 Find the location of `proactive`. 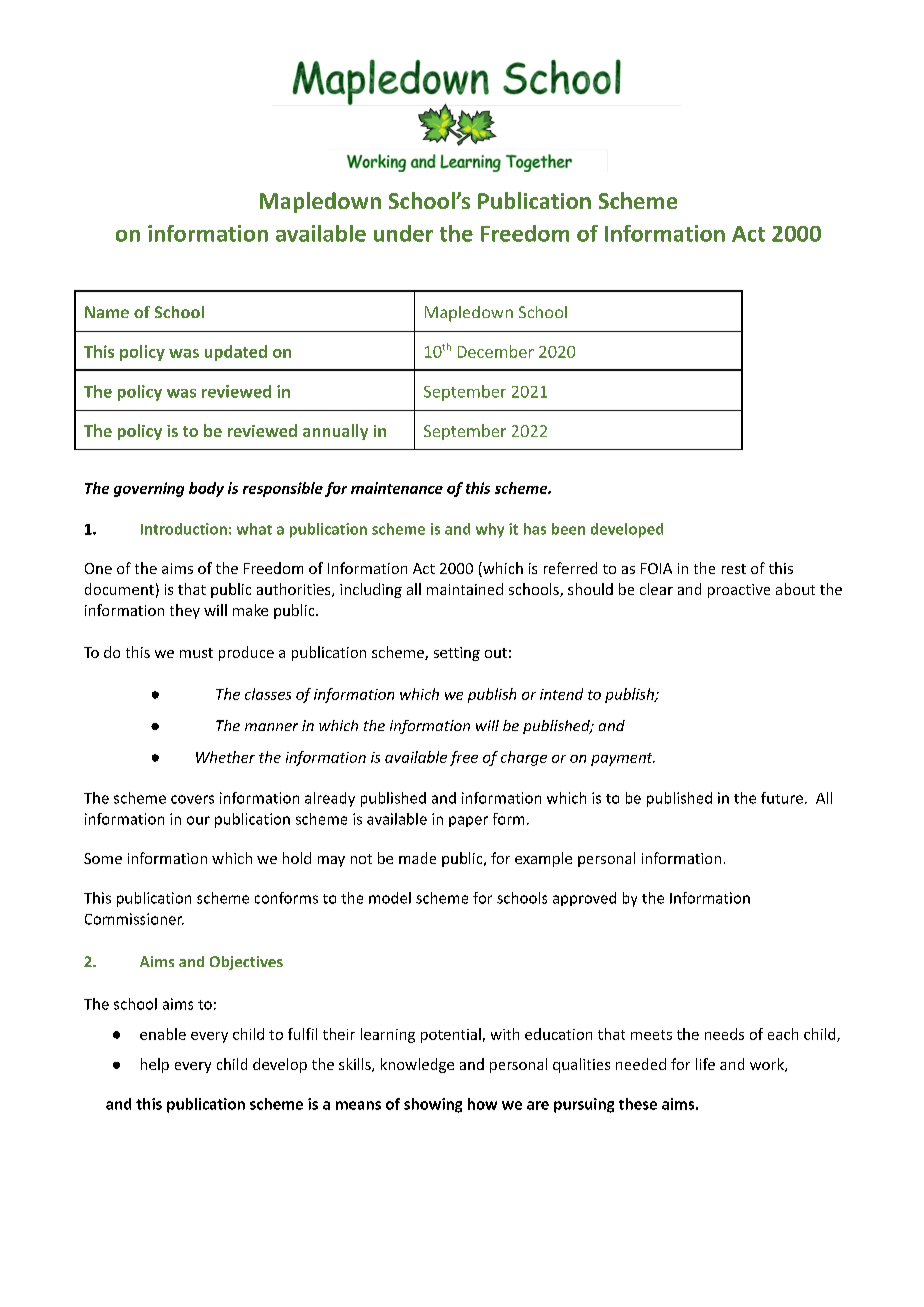

proactive is located at coordinates (739, 591).
